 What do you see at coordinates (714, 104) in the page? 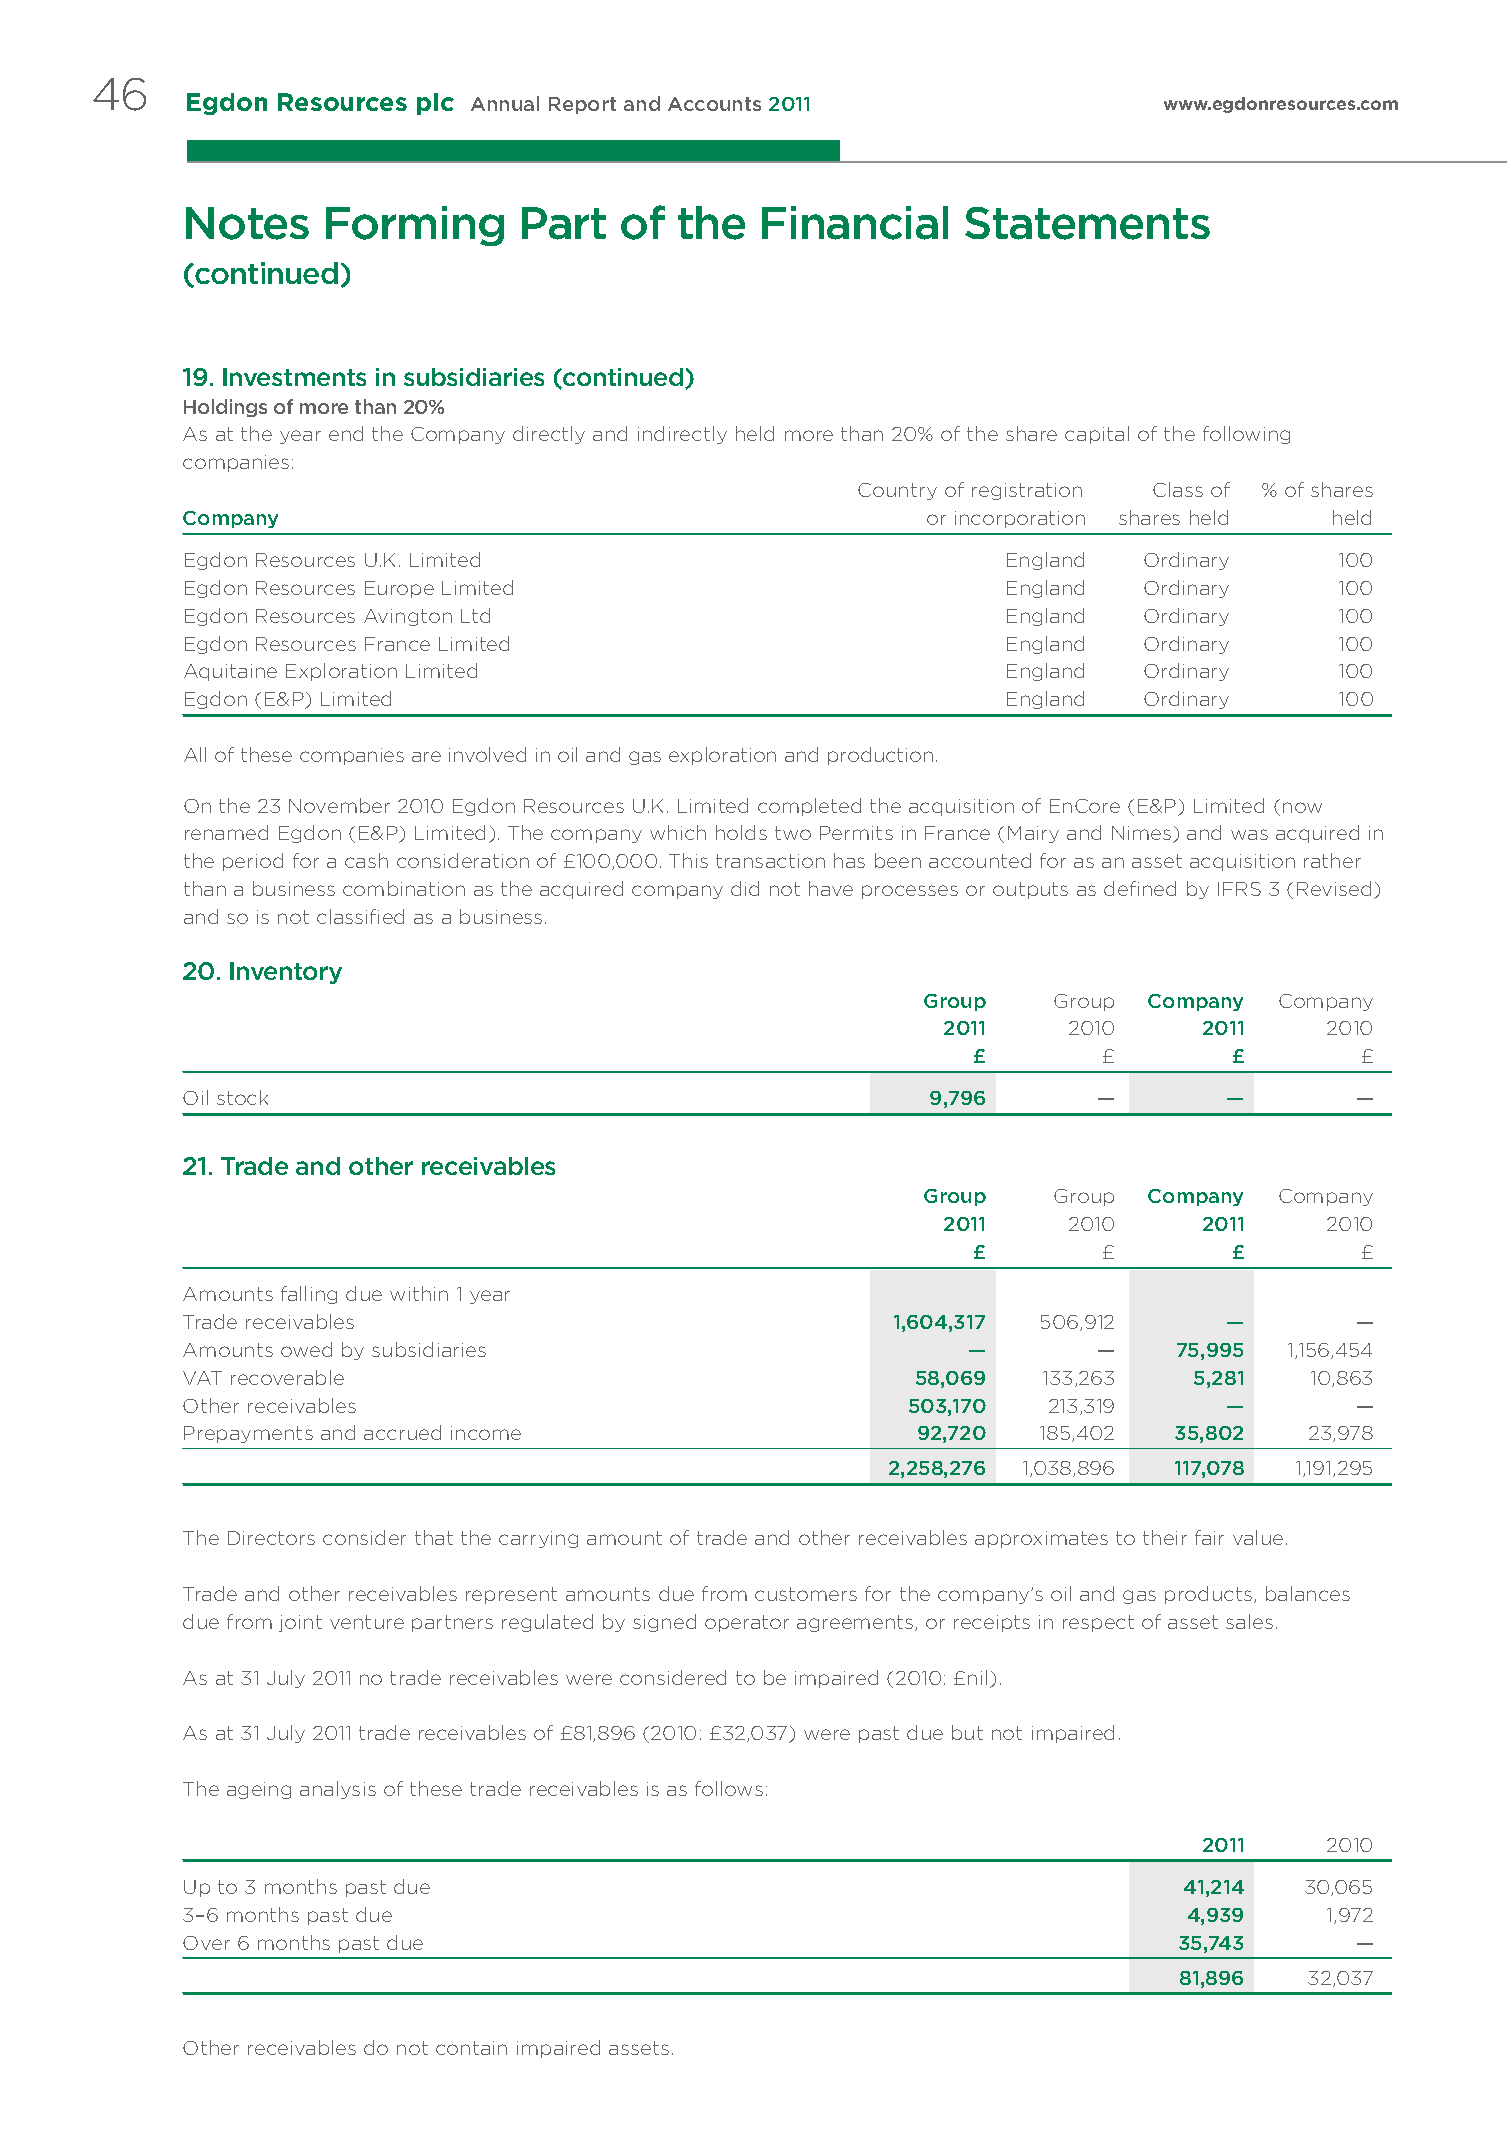
I see `Accounts` at bounding box center [714, 104].
